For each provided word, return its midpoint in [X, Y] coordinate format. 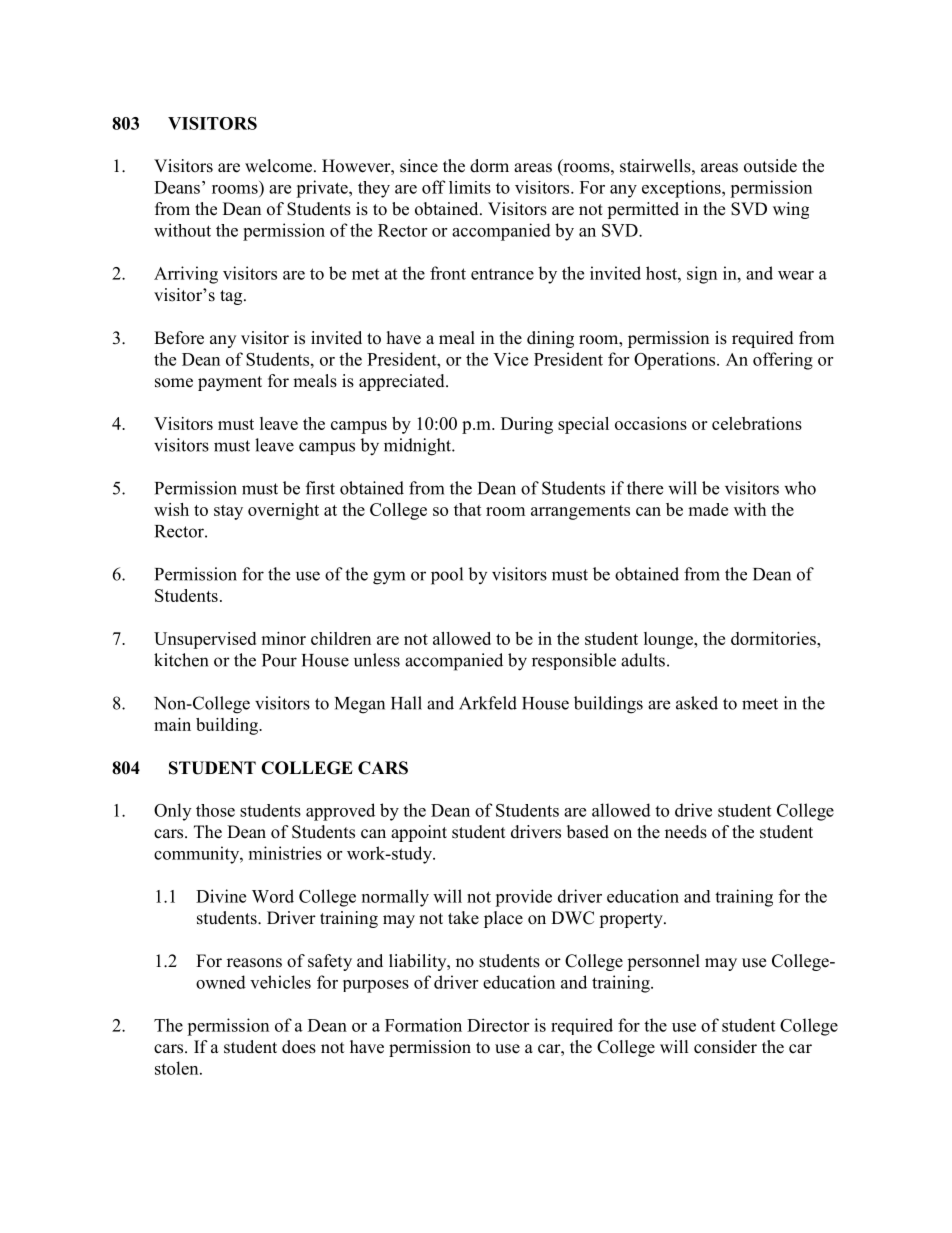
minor [283, 638]
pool [447, 576]
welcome [280, 166]
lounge [669, 640]
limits [470, 187]
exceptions [682, 189]
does [299, 1047]
